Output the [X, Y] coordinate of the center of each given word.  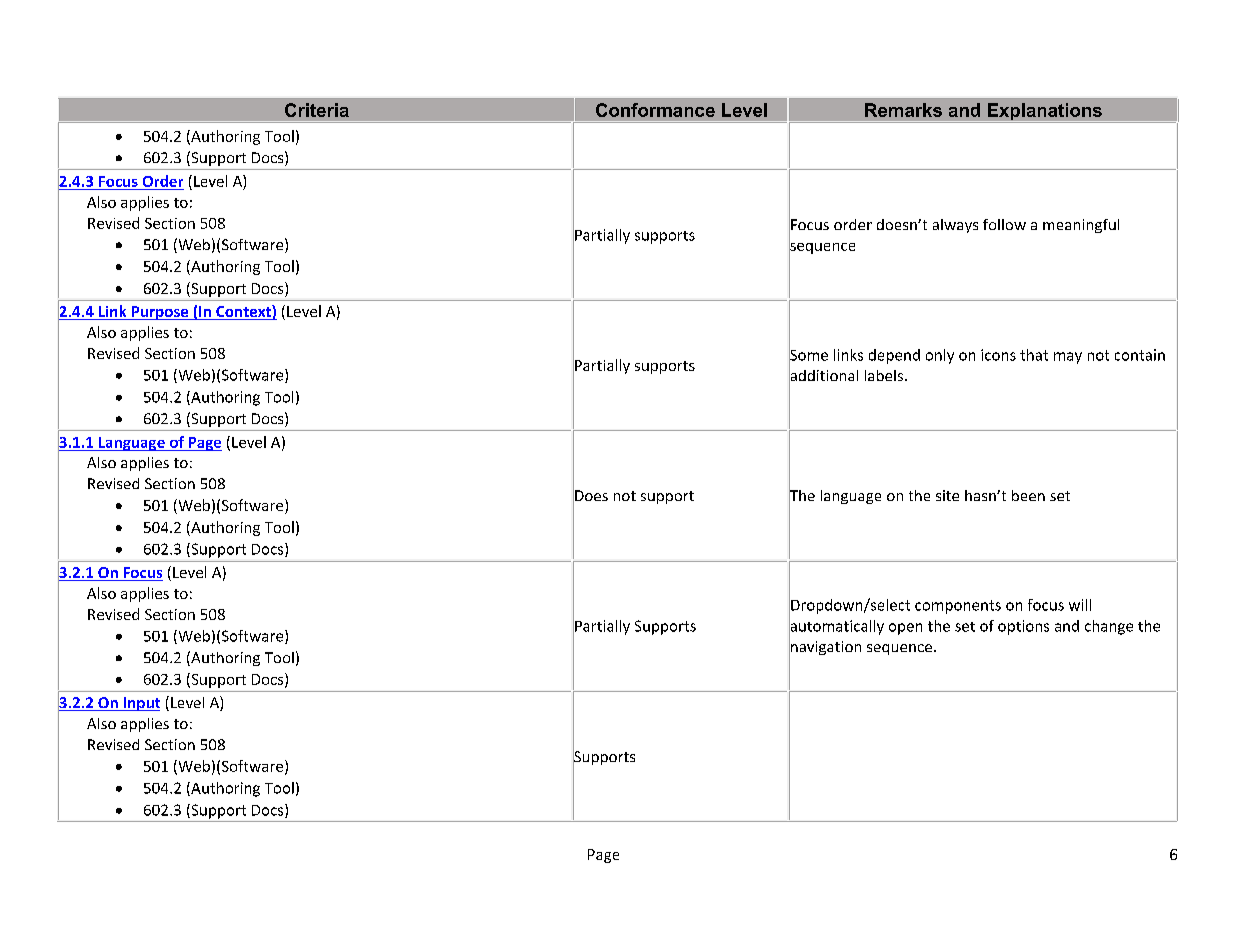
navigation [825, 648]
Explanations [1044, 113]
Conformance [655, 110]
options [1023, 627]
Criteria [317, 110]
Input [140, 704]
